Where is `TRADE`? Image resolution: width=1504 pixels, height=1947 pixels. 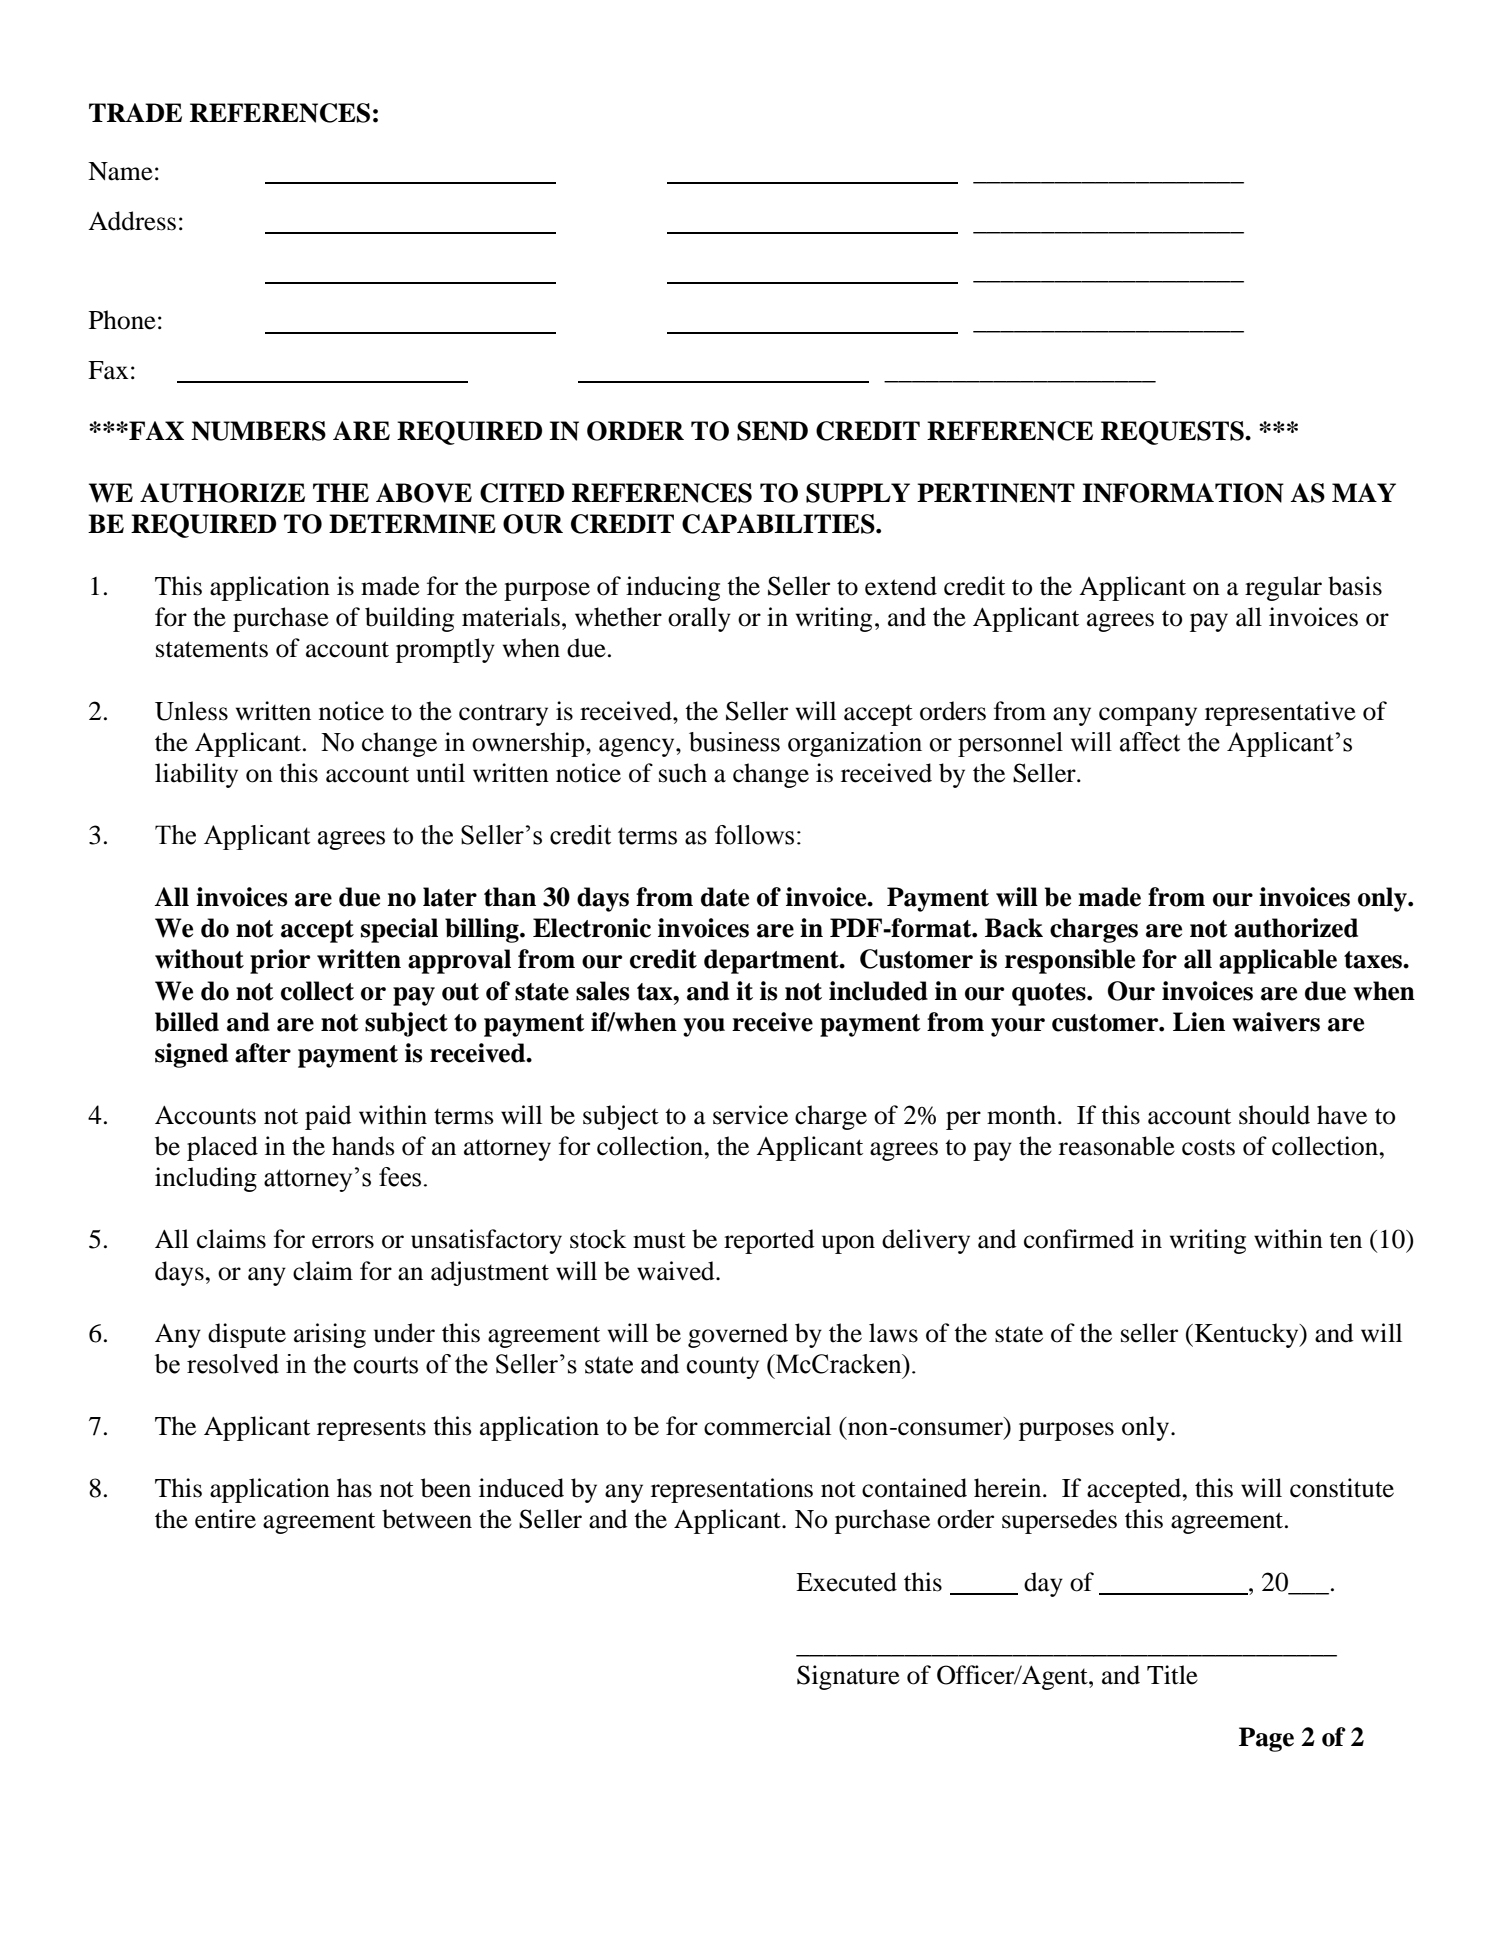
TRADE is located at coordinates (135, 112).
